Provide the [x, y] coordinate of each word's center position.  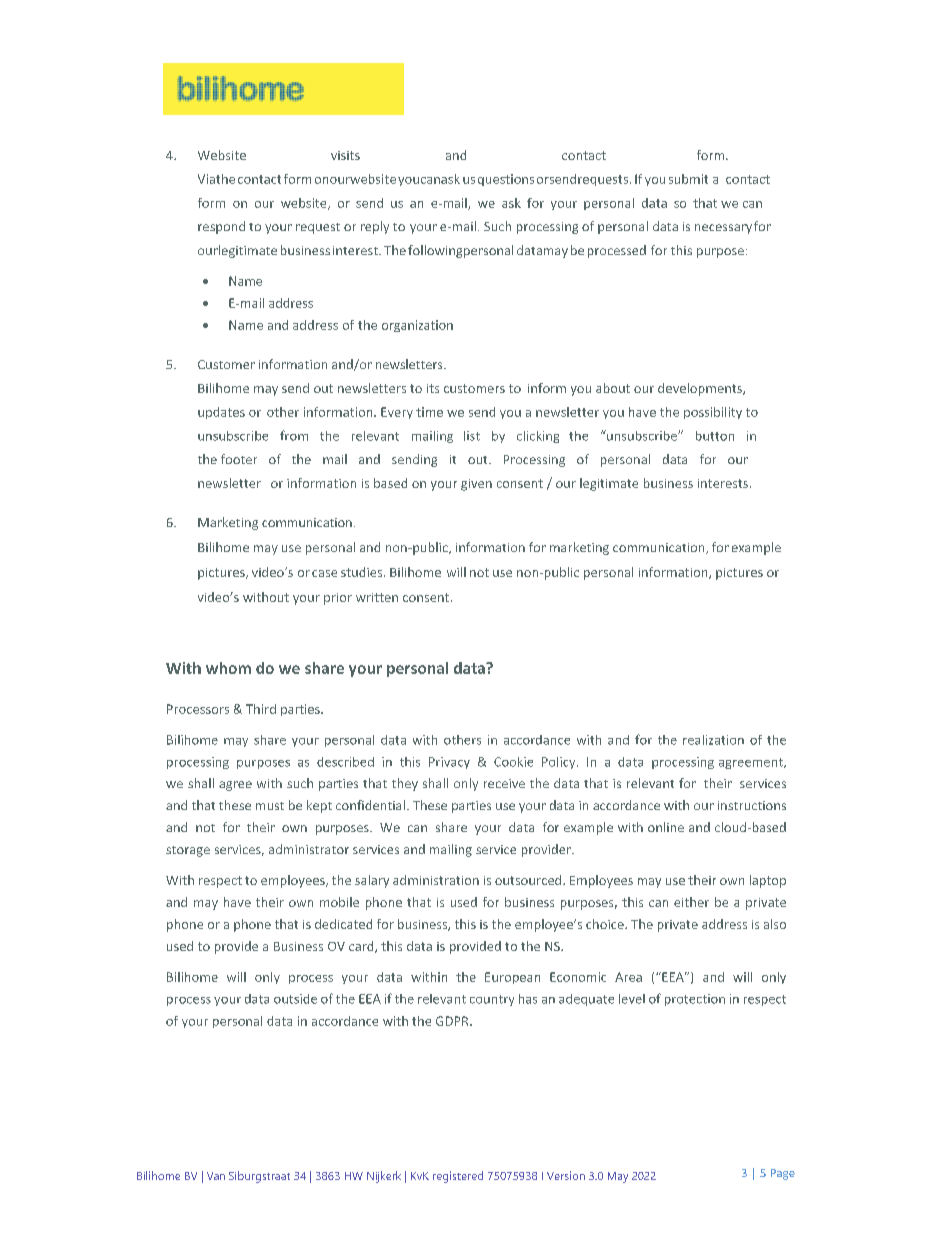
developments [701, 389]
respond [221, 227]
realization [713, 740]
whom [228, 668]
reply [375, 227]
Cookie [513, 762]
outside [295, 999]
